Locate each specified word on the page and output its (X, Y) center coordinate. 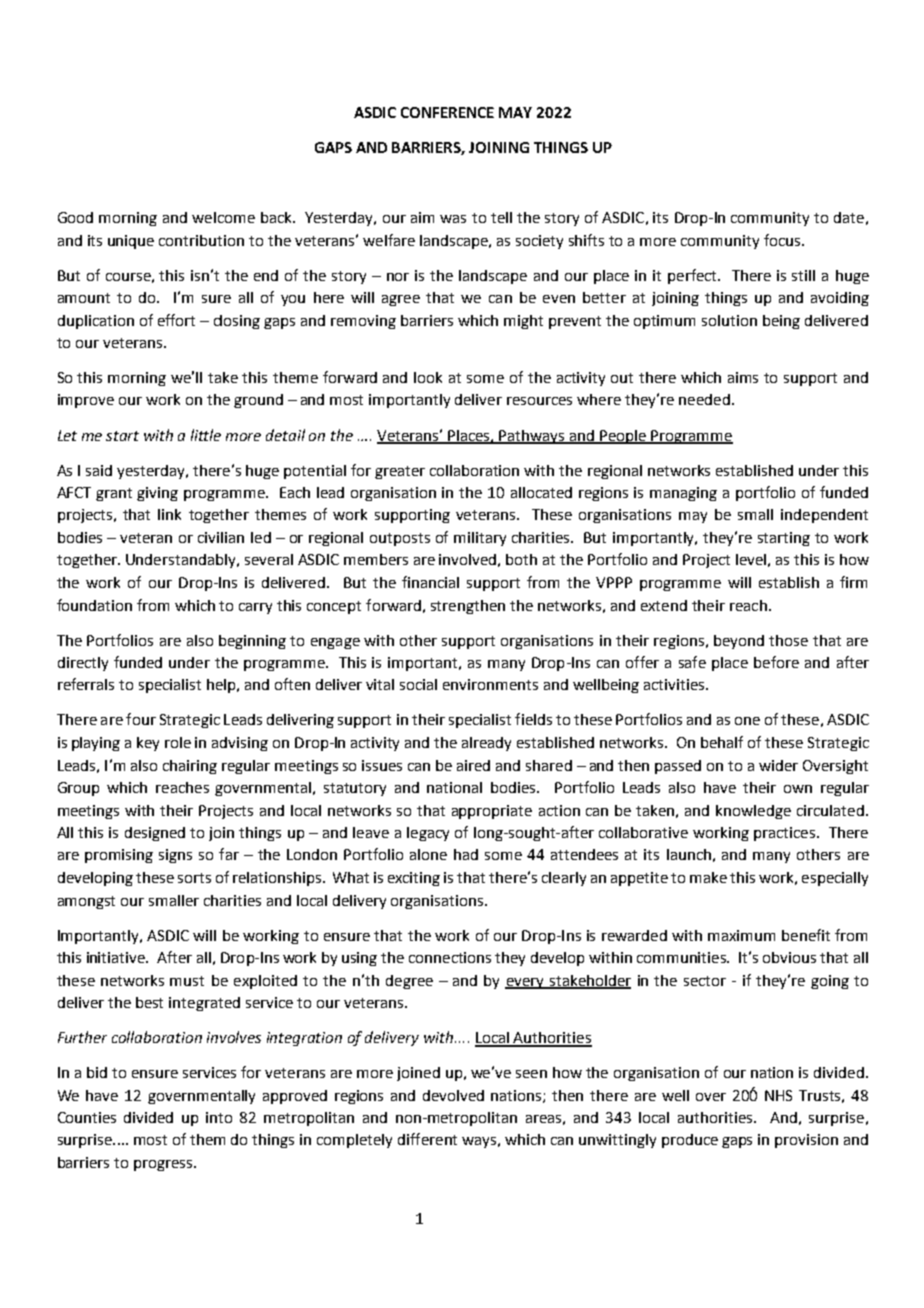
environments (490, 684)
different (427, 1139)
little (206, 435)
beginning (252, 642)
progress (164, 1165)
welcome (223, 217)
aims (743, 377)
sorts (194, 878)
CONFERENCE (447, 112)
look (428, 377)
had (466, 854)
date (849, 217)
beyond (739, 642)
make (708, 877)
